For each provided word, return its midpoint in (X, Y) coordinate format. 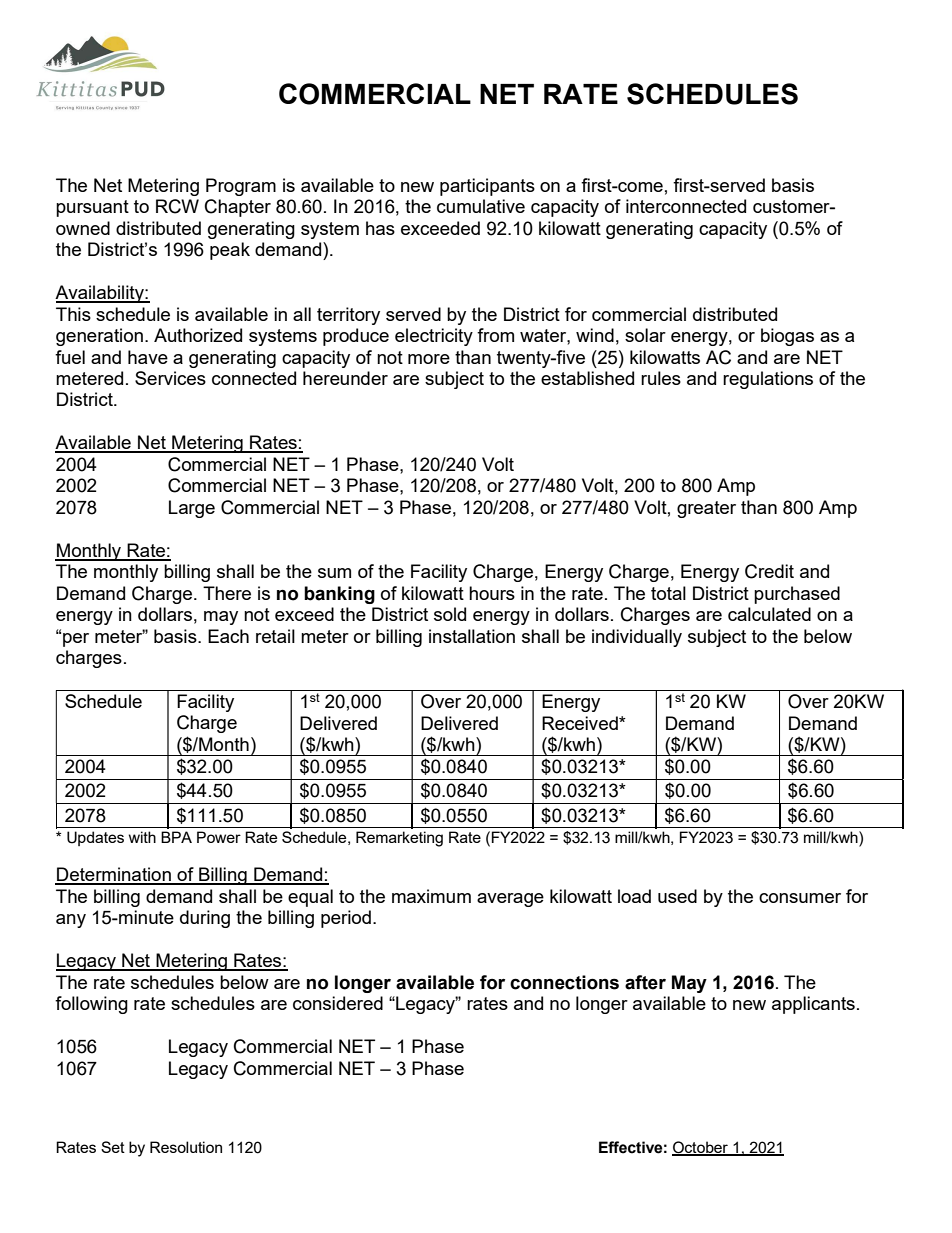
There (227, 593)
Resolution (186, 1147)
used (677, 896)
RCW (177, 206)
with (142, 837)
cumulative (481, 206)
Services (170, 378)
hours (492, 593)
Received (581, 723)
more (429, 359)
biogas (787, 337)
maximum (431, 896)
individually (637, 638)
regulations (768, 380)
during (205, 919)
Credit (769, 571)
